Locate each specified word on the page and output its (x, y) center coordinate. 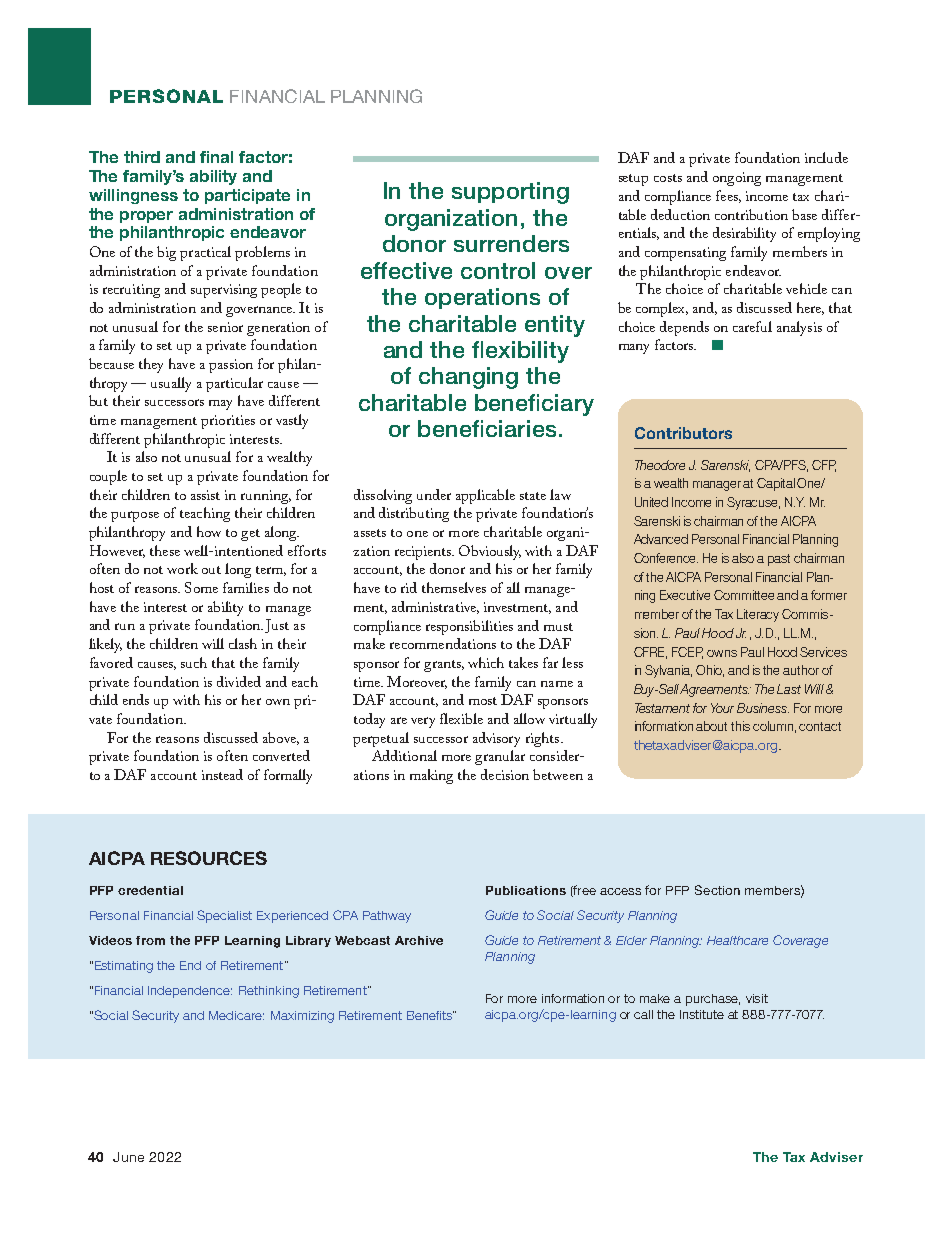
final (216, 157)
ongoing (737, 179)
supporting (510, 193)
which (486, 662)
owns (722, 653)
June (128, 1157)
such (194, 662)
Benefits (430, 1015)
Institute (702, 1014)
